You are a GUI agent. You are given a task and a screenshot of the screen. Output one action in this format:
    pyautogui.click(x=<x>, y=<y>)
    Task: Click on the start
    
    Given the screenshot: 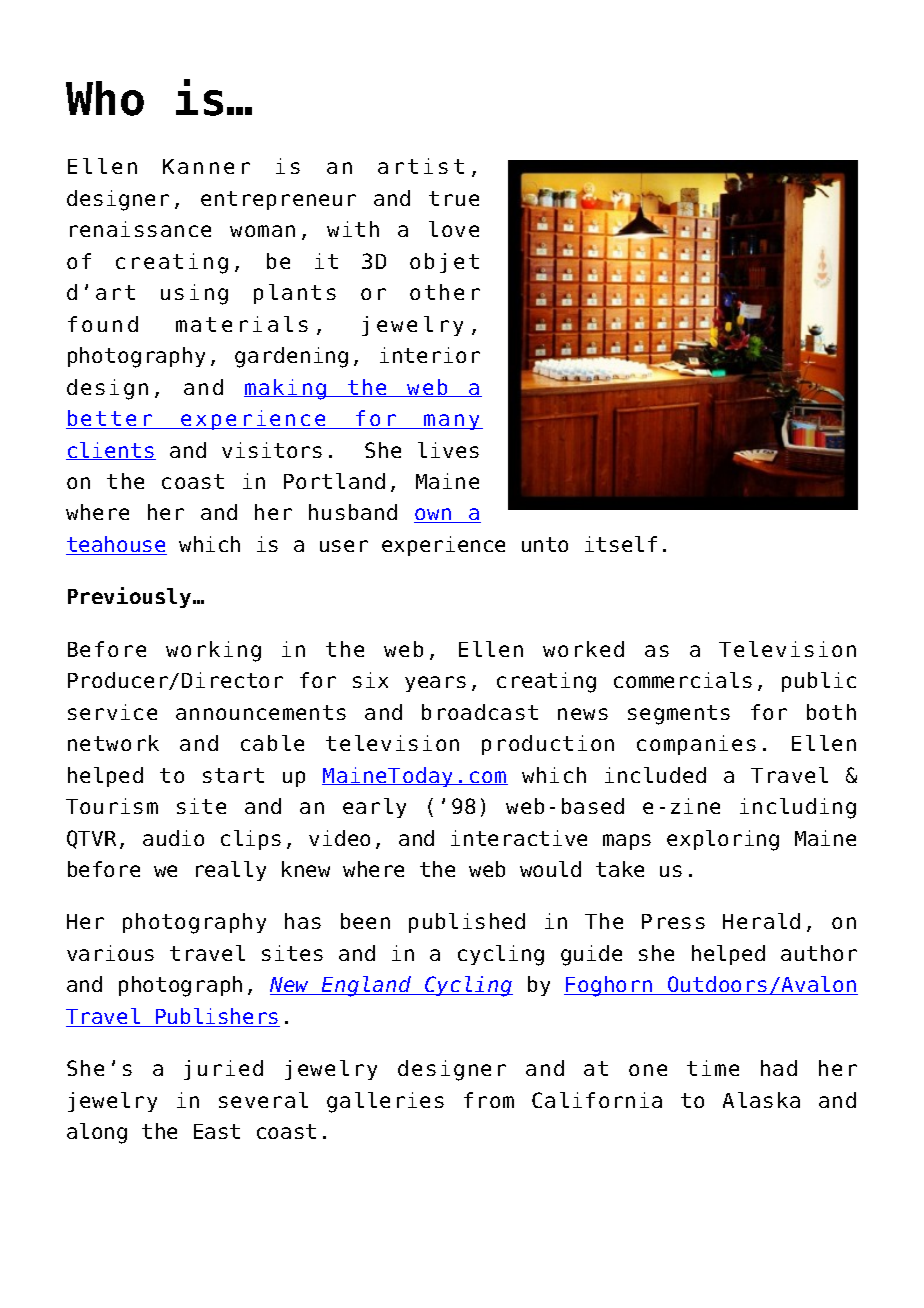 What is the action you would take?
    pyautogui.click(x=233, y=775)
